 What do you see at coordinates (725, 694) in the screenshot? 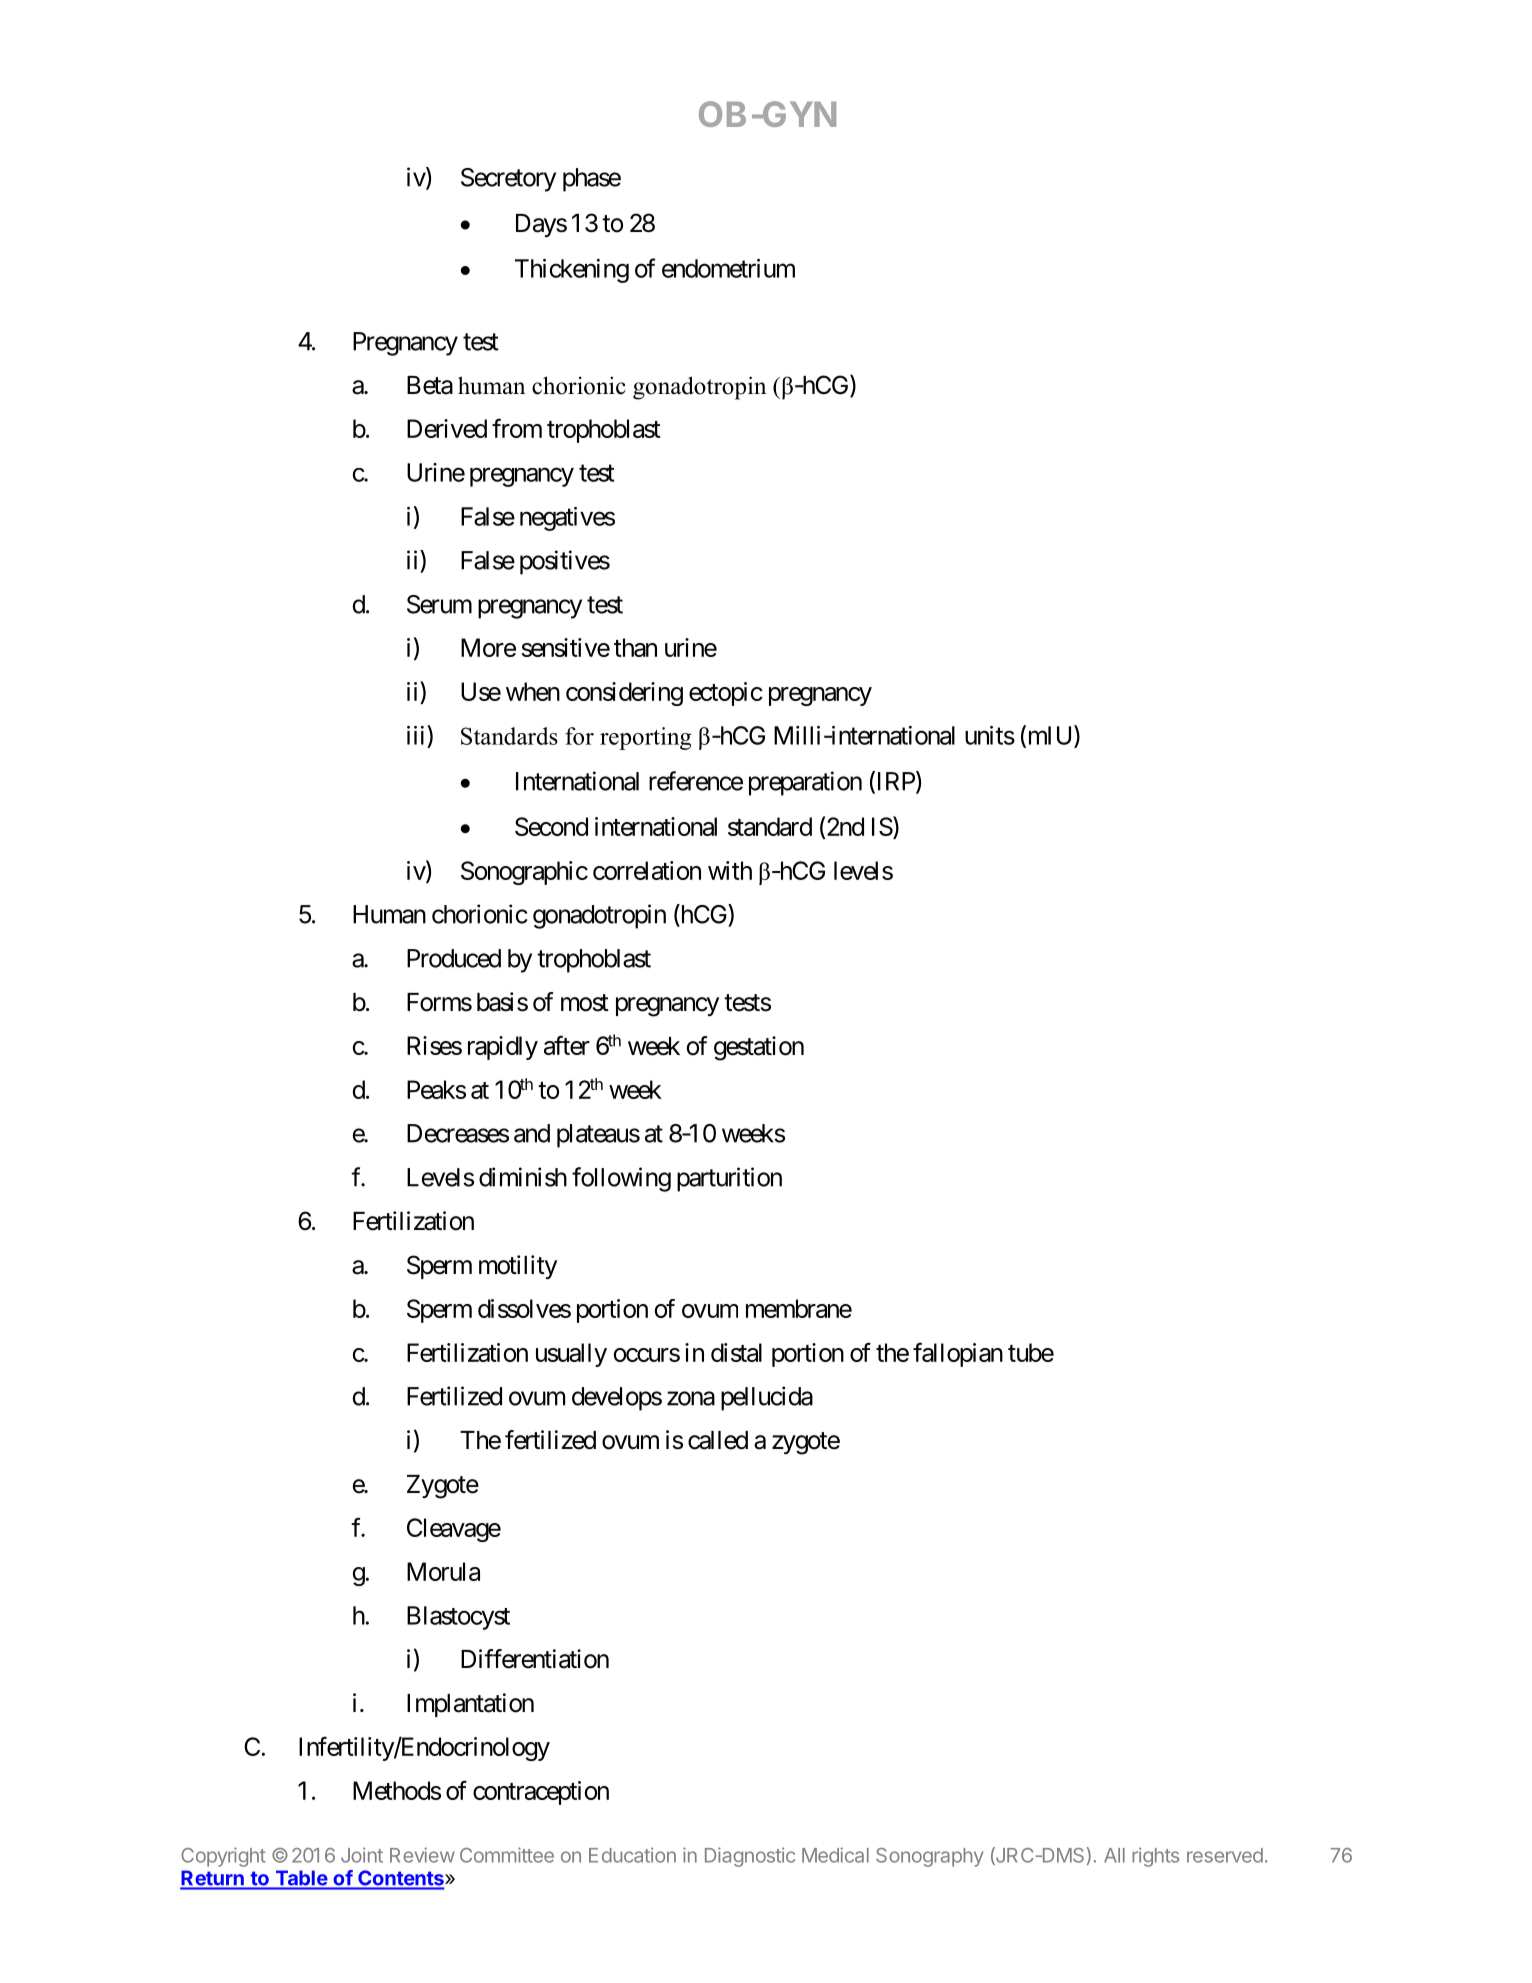
I see `ectopic` at bounding box center [725, 694].
